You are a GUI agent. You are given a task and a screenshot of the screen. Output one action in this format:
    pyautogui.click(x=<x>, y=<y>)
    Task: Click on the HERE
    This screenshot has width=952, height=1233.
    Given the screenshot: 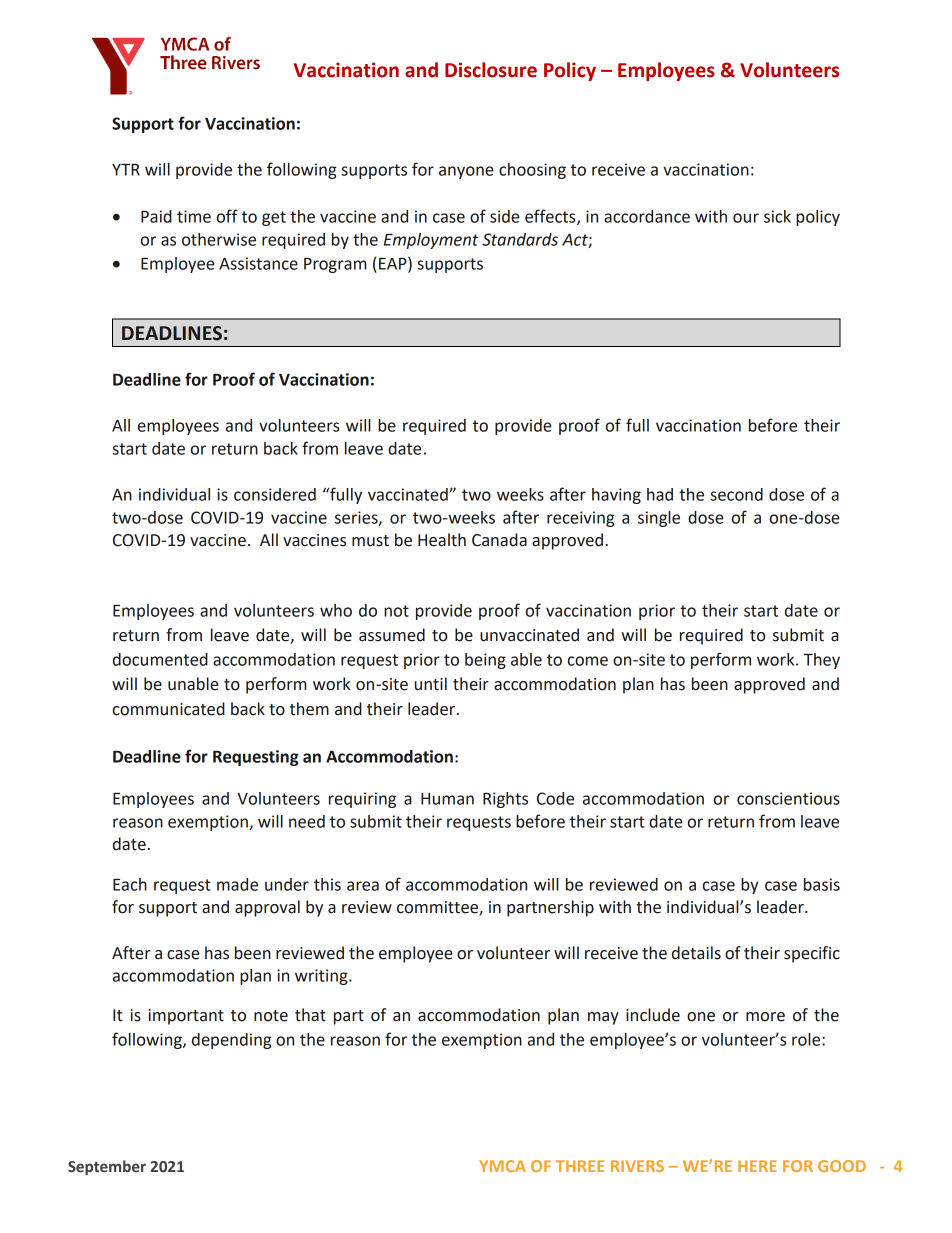 What is the action you would take?
    pyautogui.click(x=757, y=1166)
